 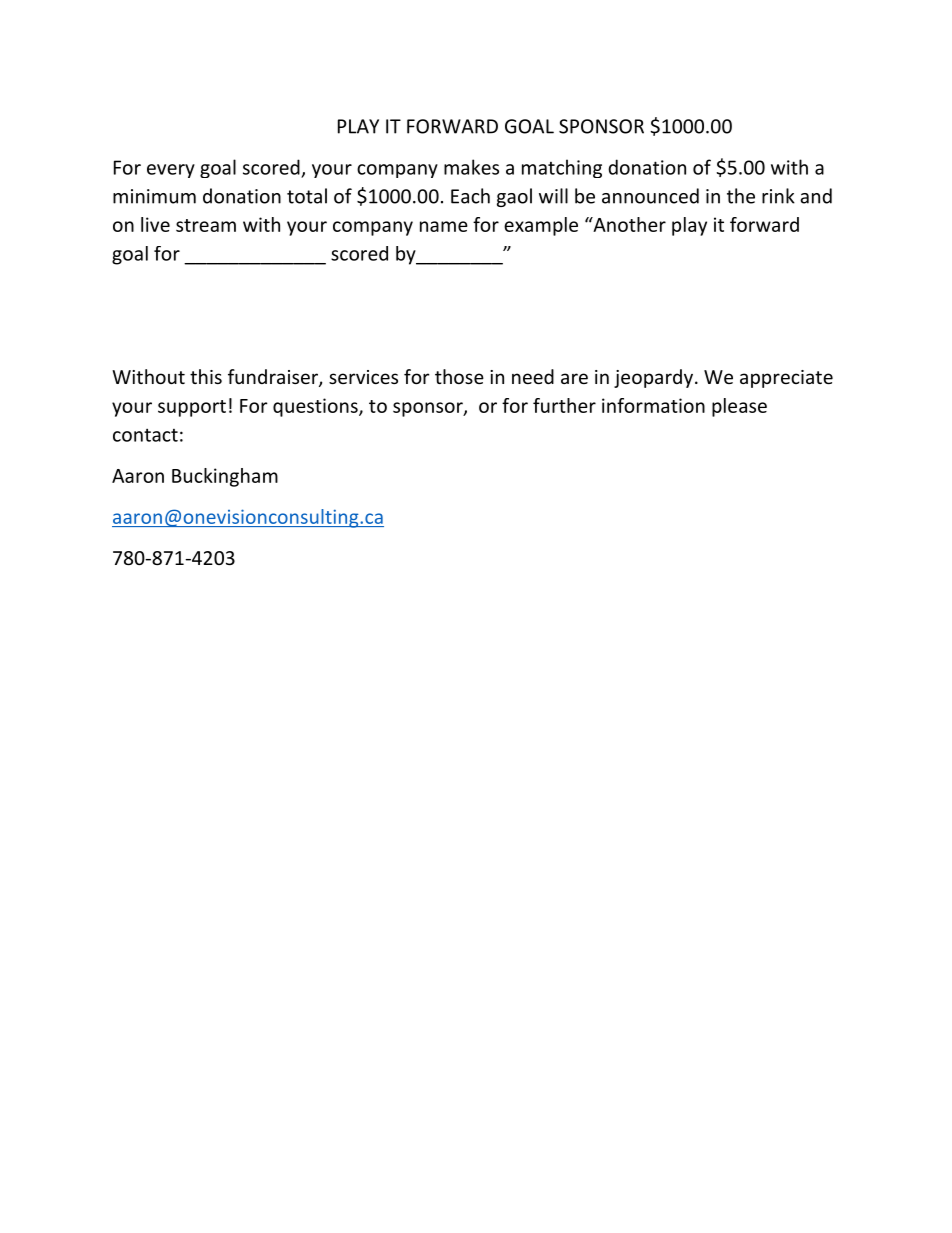 I want to click on every, so click(x=171, y=171).
